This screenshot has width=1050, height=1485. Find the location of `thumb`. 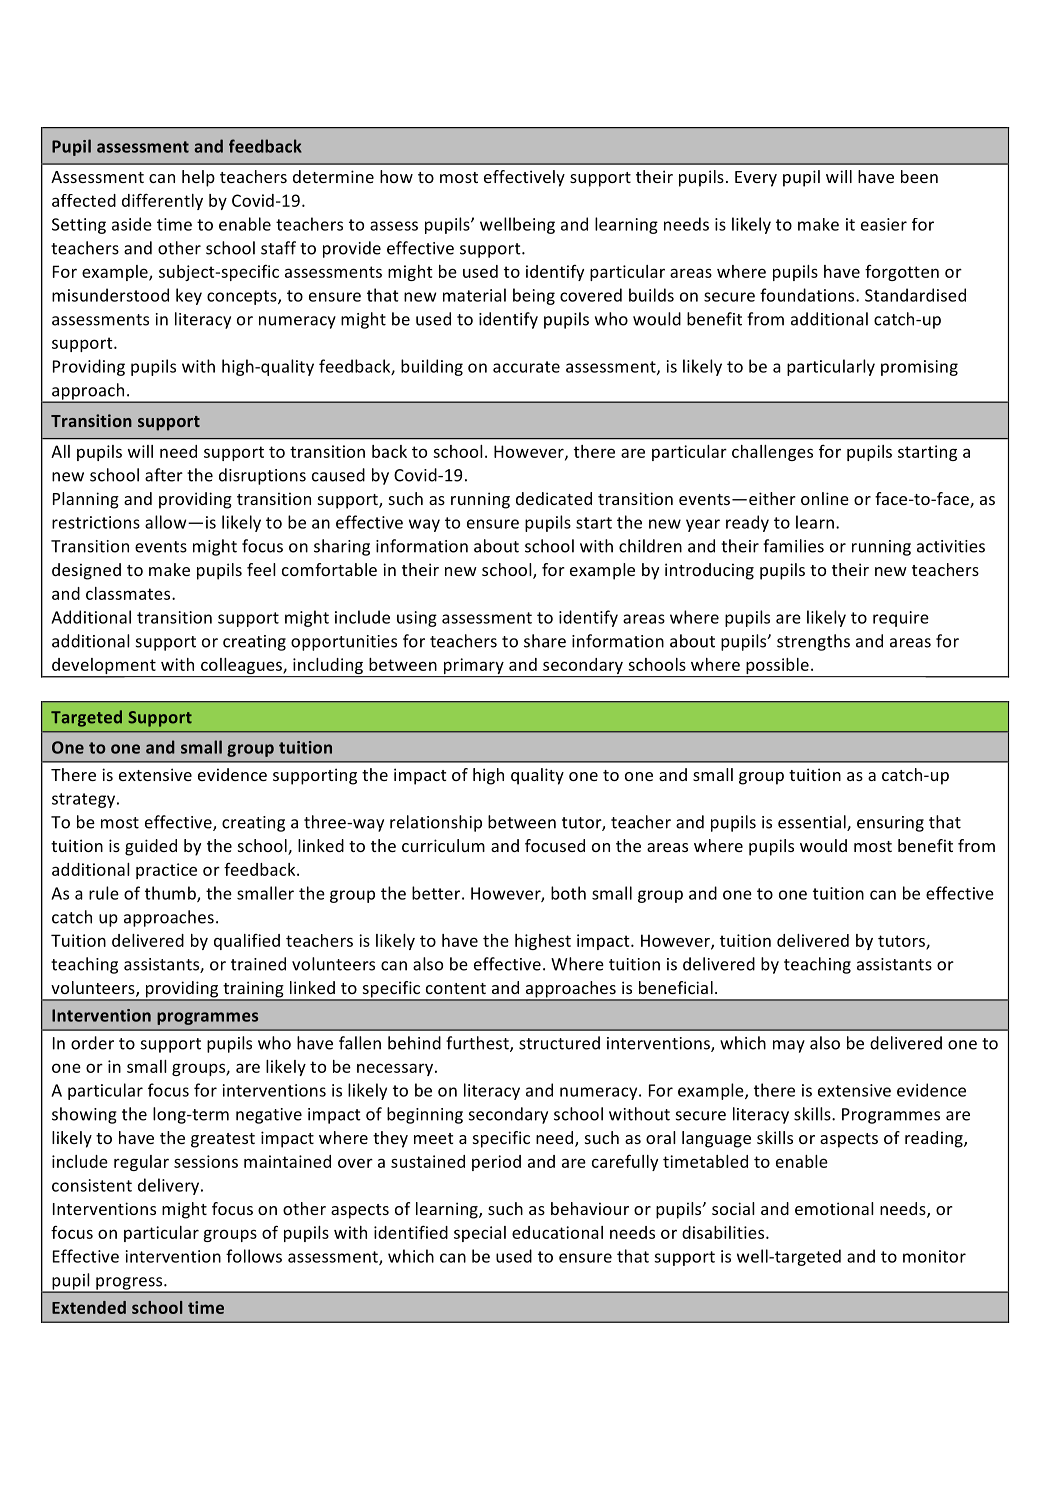

thumb is located at coordinates (171, 894).
